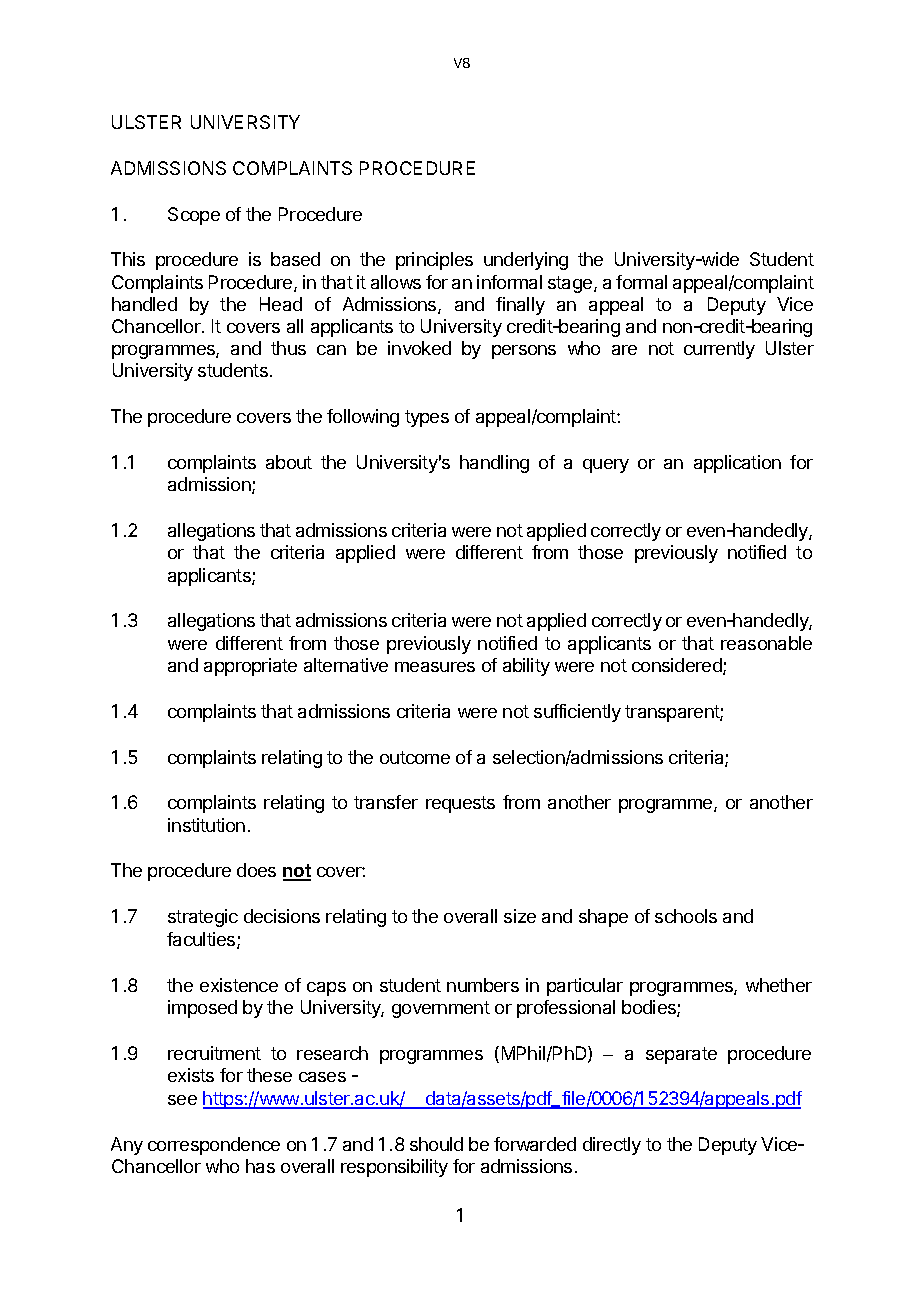 The width and height of the image is (924, 1307). I want to click on directly, so click(612, 1146).
